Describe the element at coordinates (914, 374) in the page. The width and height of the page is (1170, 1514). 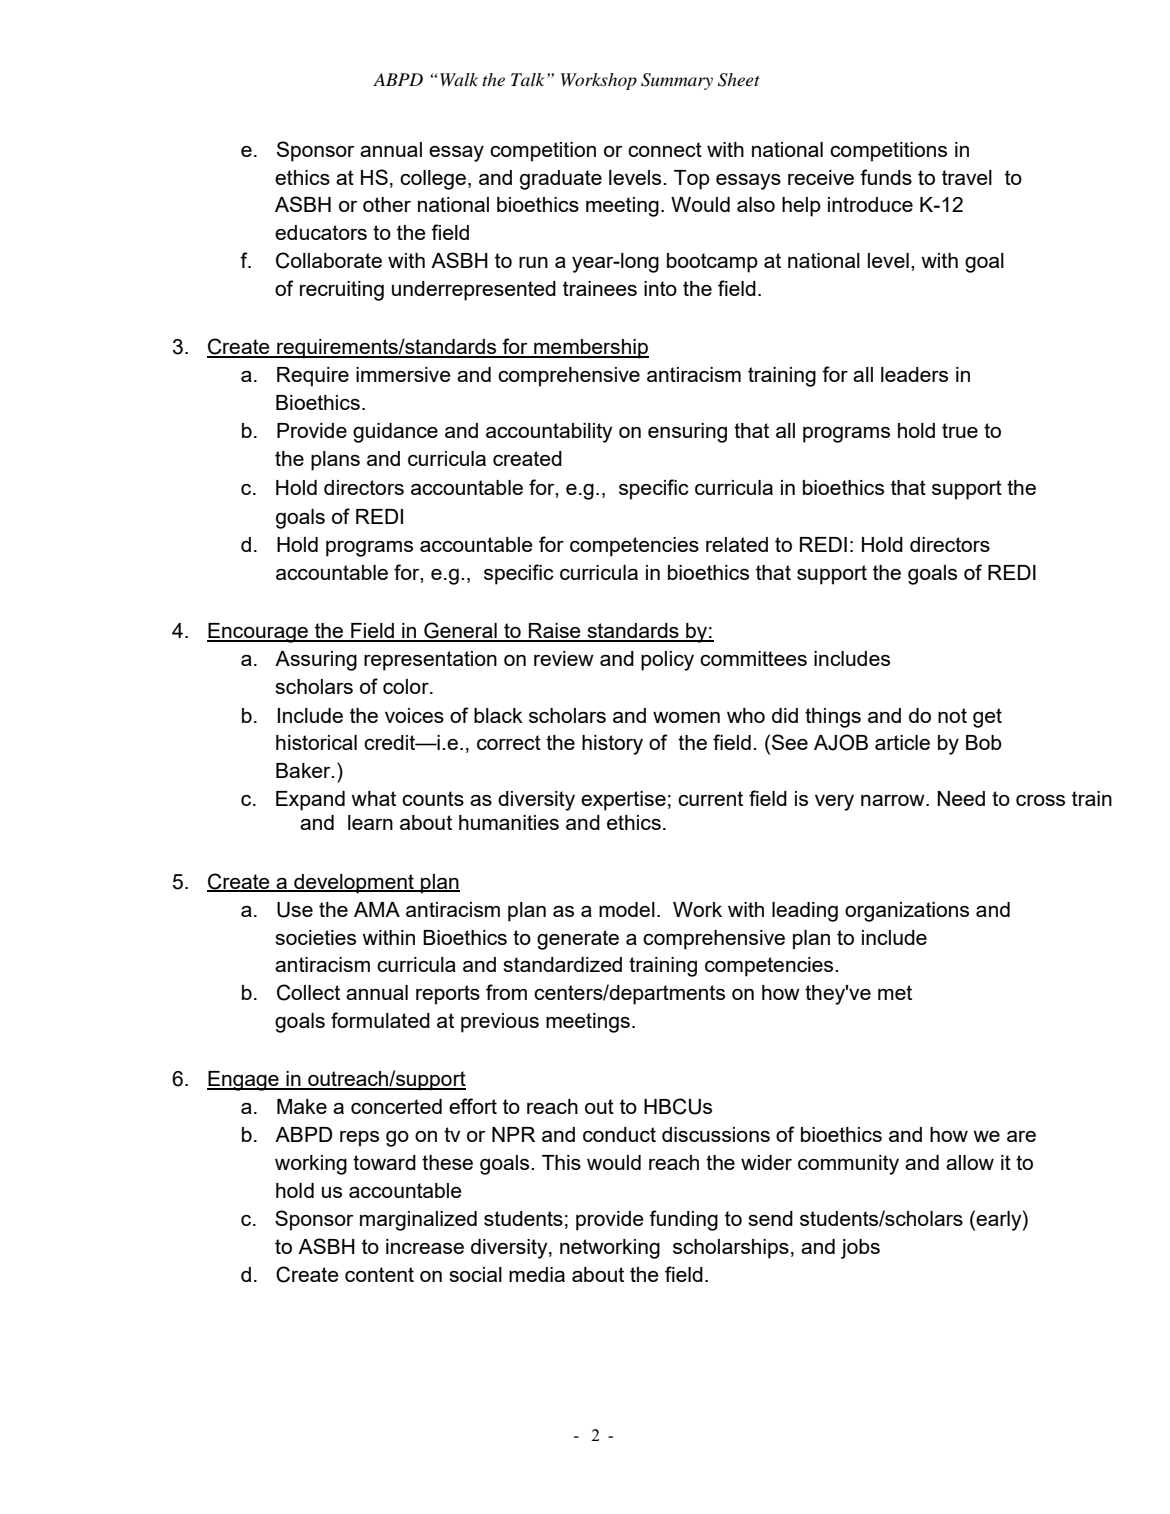
I see `leaders` at that location.
